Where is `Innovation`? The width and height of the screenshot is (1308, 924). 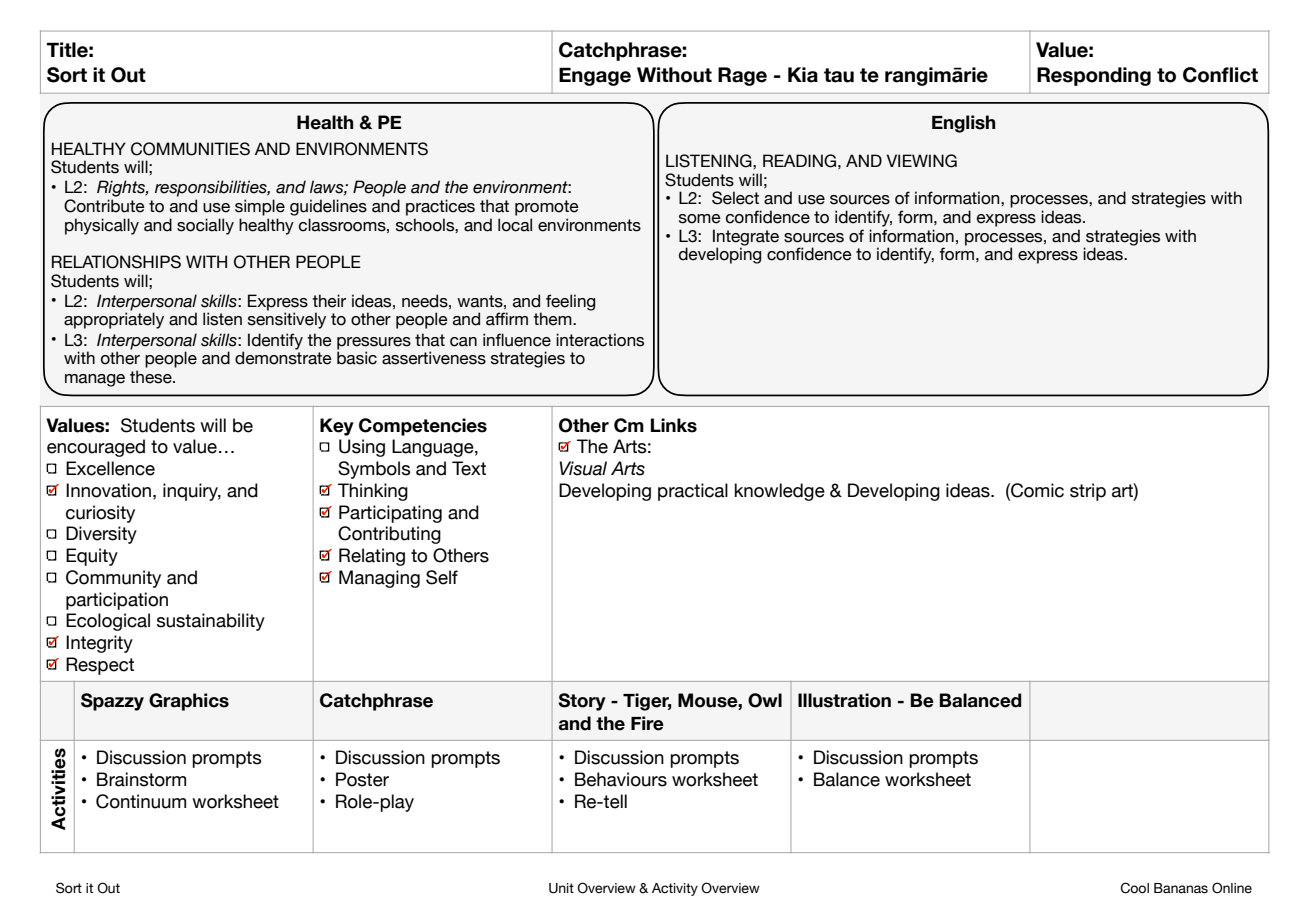
Innovation is located at coordinates (108, 490).
